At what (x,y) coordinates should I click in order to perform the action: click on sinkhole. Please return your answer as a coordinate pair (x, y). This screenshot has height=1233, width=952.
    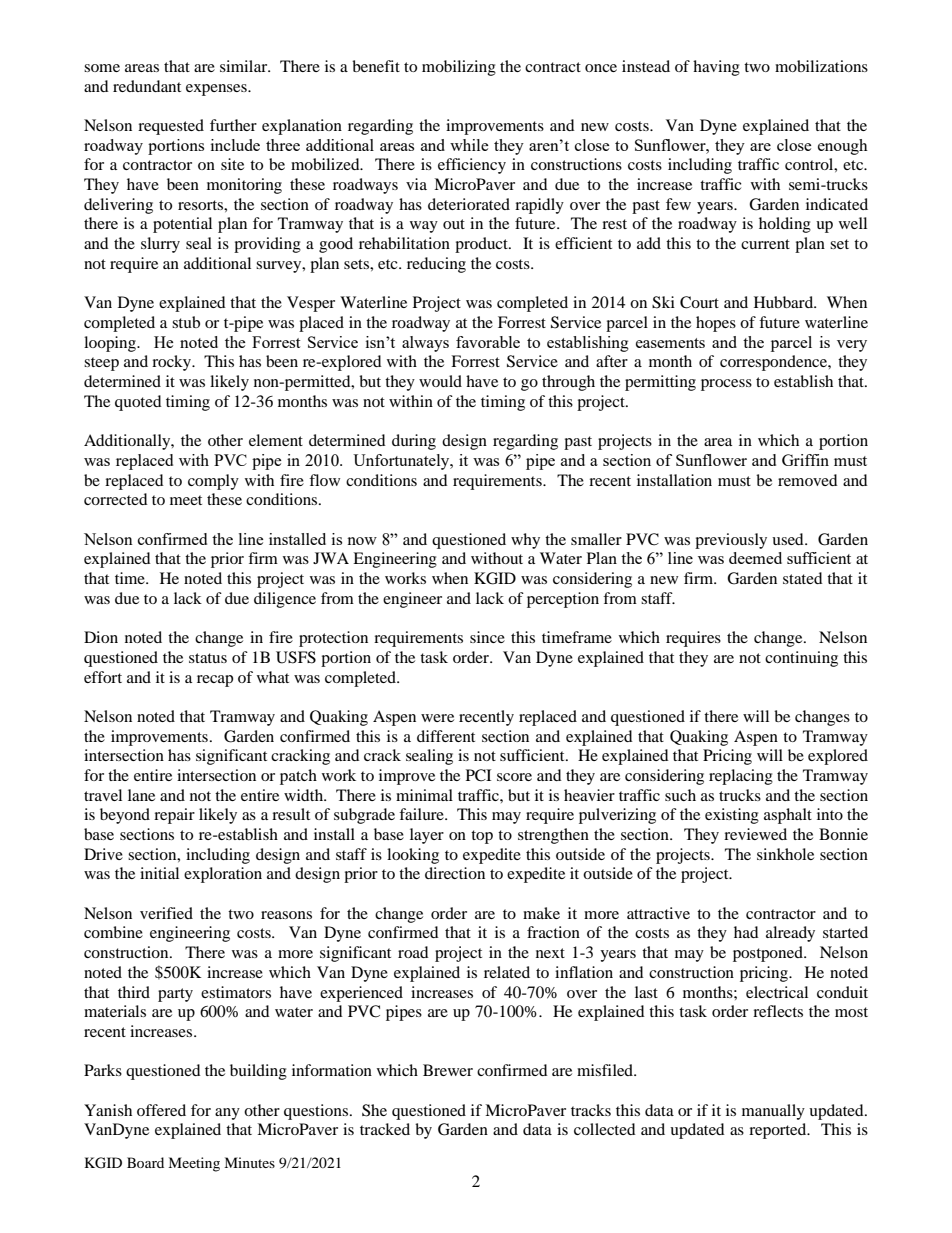
    Looking at the image, I should click on (785, 854).
